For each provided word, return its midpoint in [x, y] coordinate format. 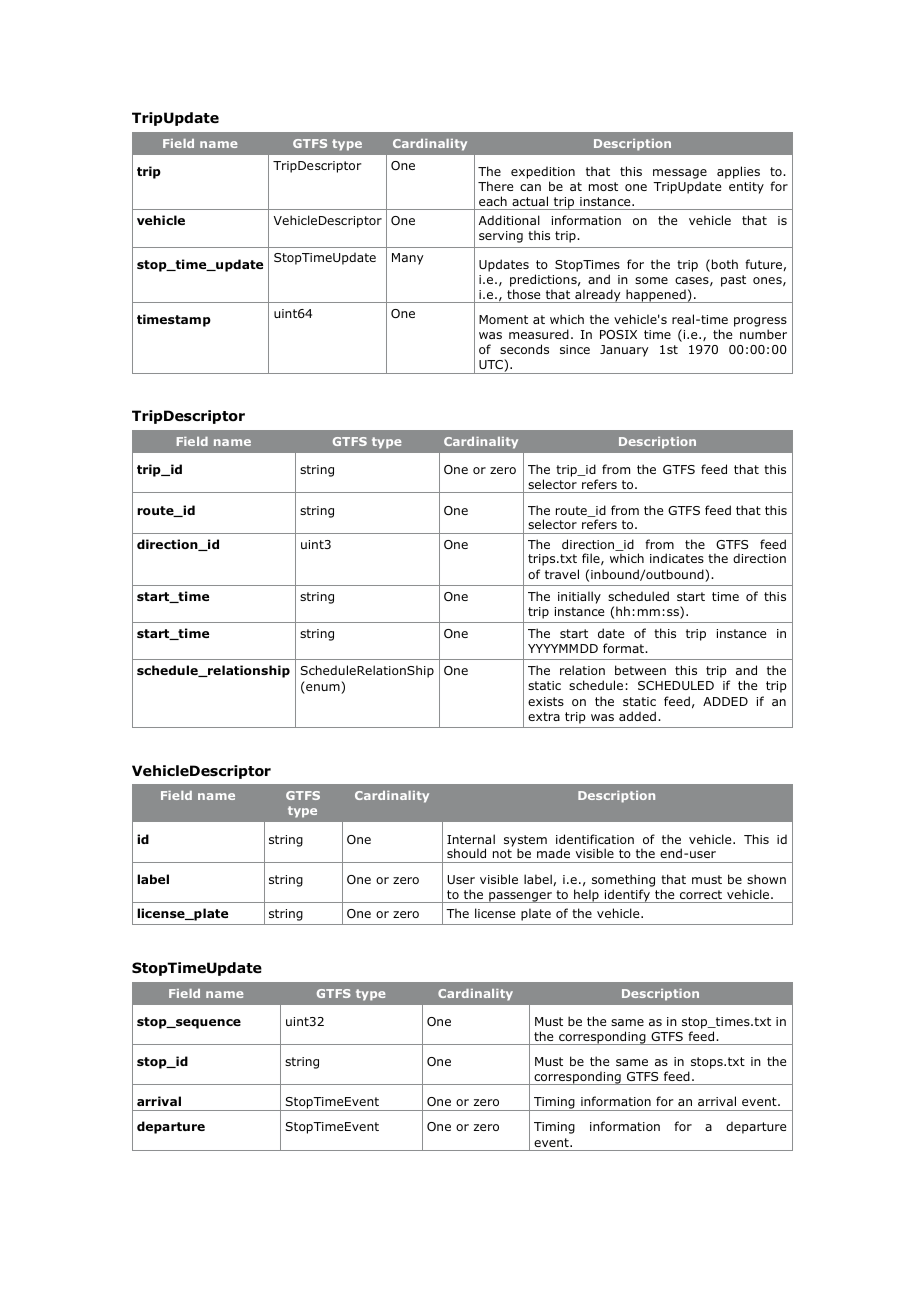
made [553, 853]
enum [323, 689]
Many [408, 259]
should [466, 853]
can [530, 187]
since [575, 349]
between [640, 670]
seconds [524, 349]
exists [546, 701]
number [763, 334]
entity [746, 188]
